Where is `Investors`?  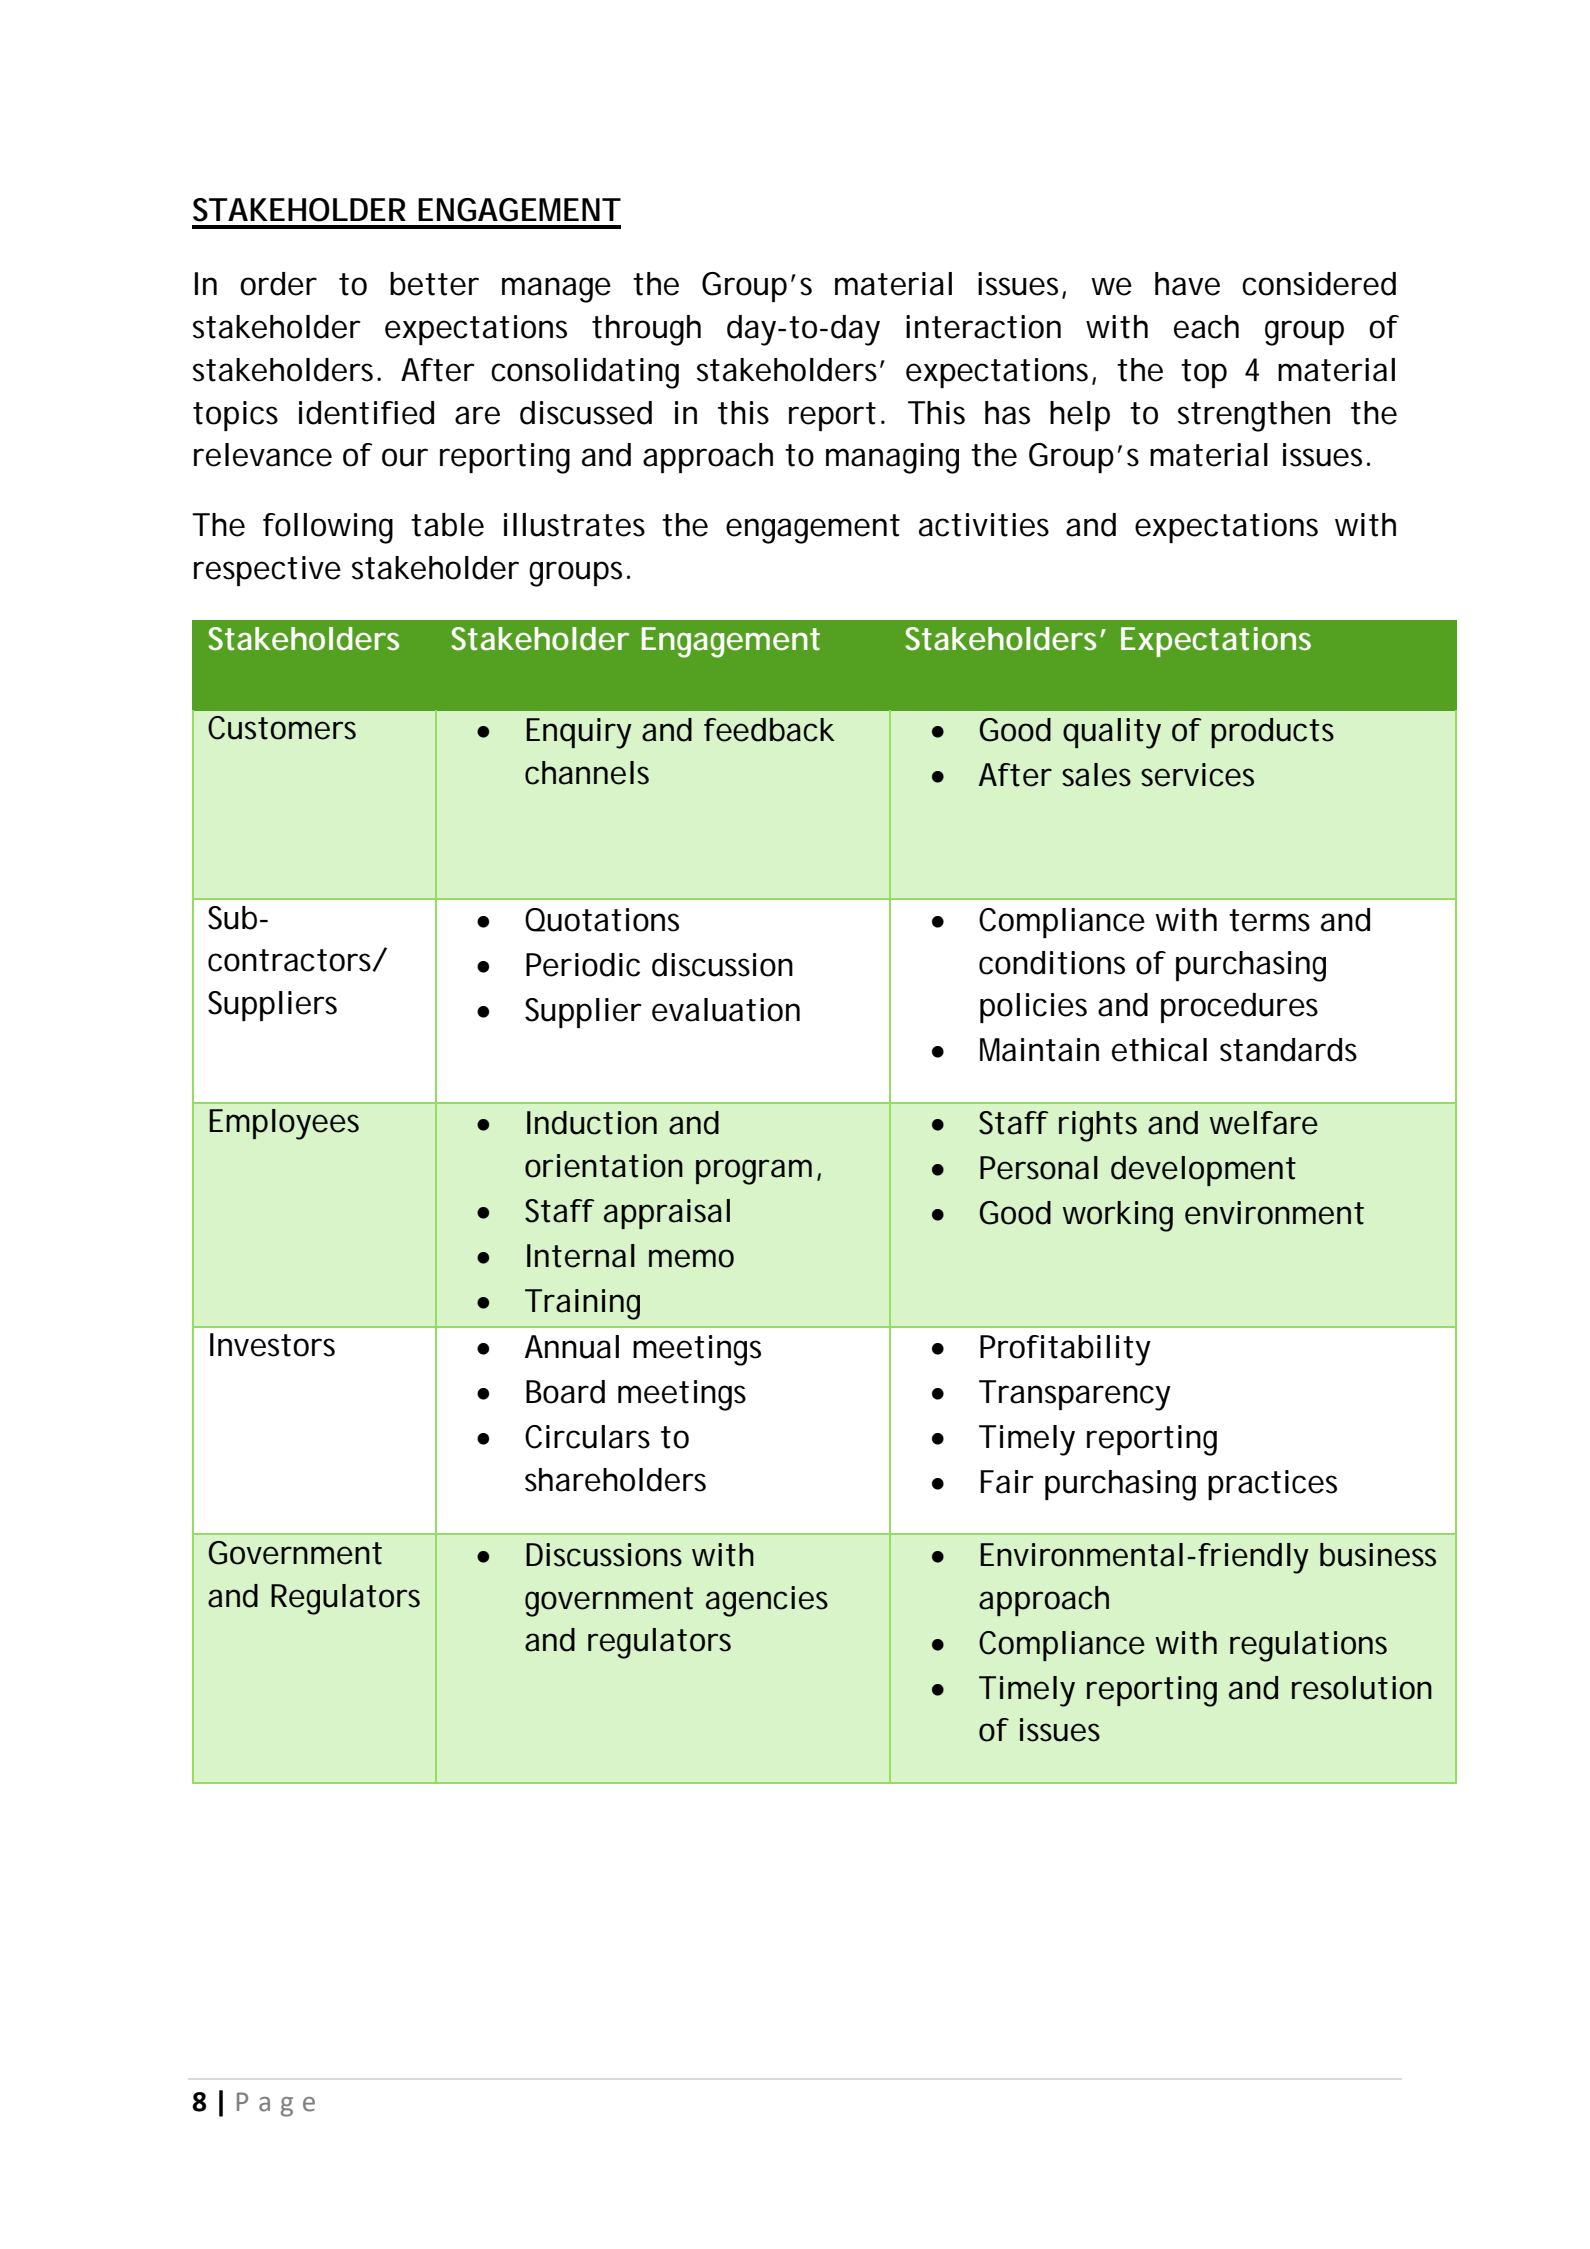
Investors is located at coordinates (272, 1345).
